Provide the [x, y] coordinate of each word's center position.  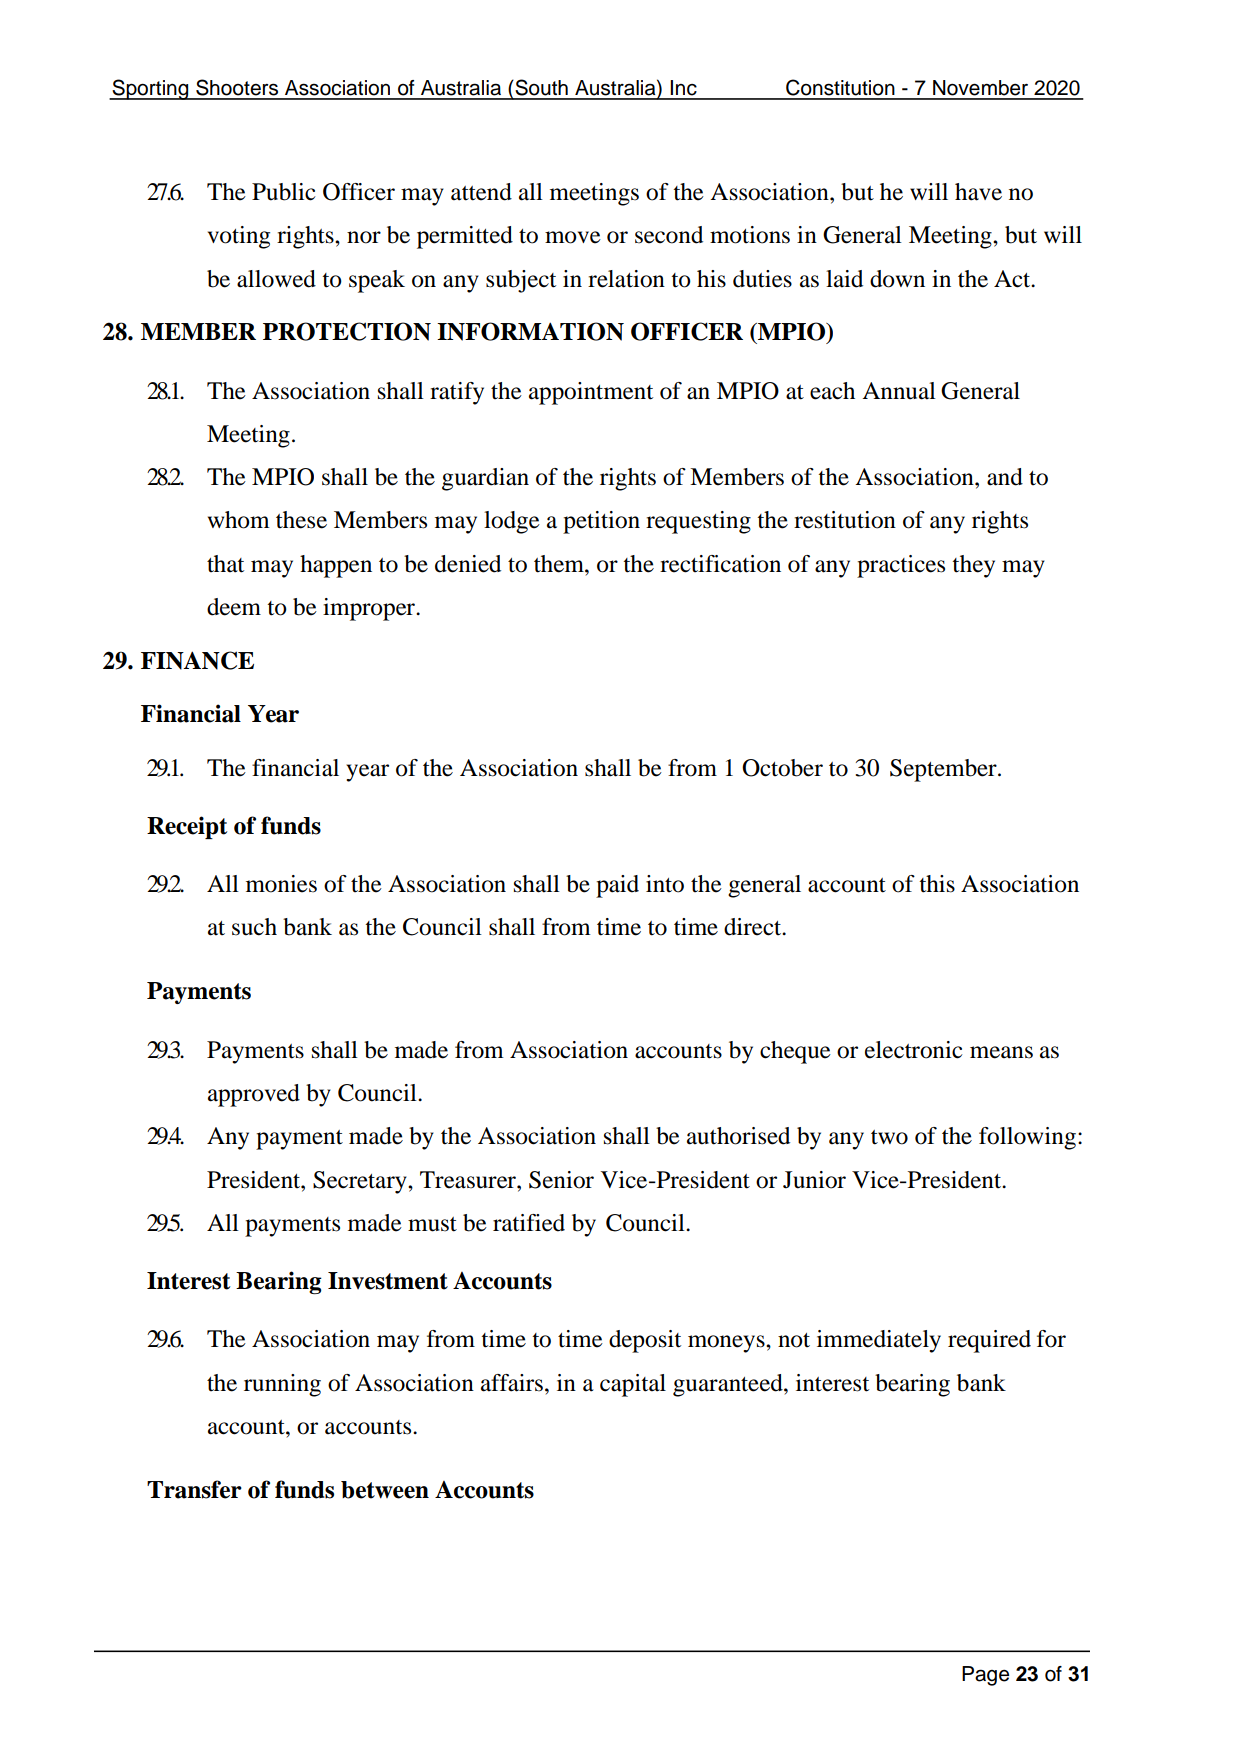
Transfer [194, 1489]
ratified [529, 1223]
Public [284, 192]
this [937, 884]
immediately [879, 1341]
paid [617, 886]
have [978, 192]
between [385, 1490]
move [573, 237]
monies [281, 884]
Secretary [361, 1182]
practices [901, 566]
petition [601, 522]
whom [239, 520]
